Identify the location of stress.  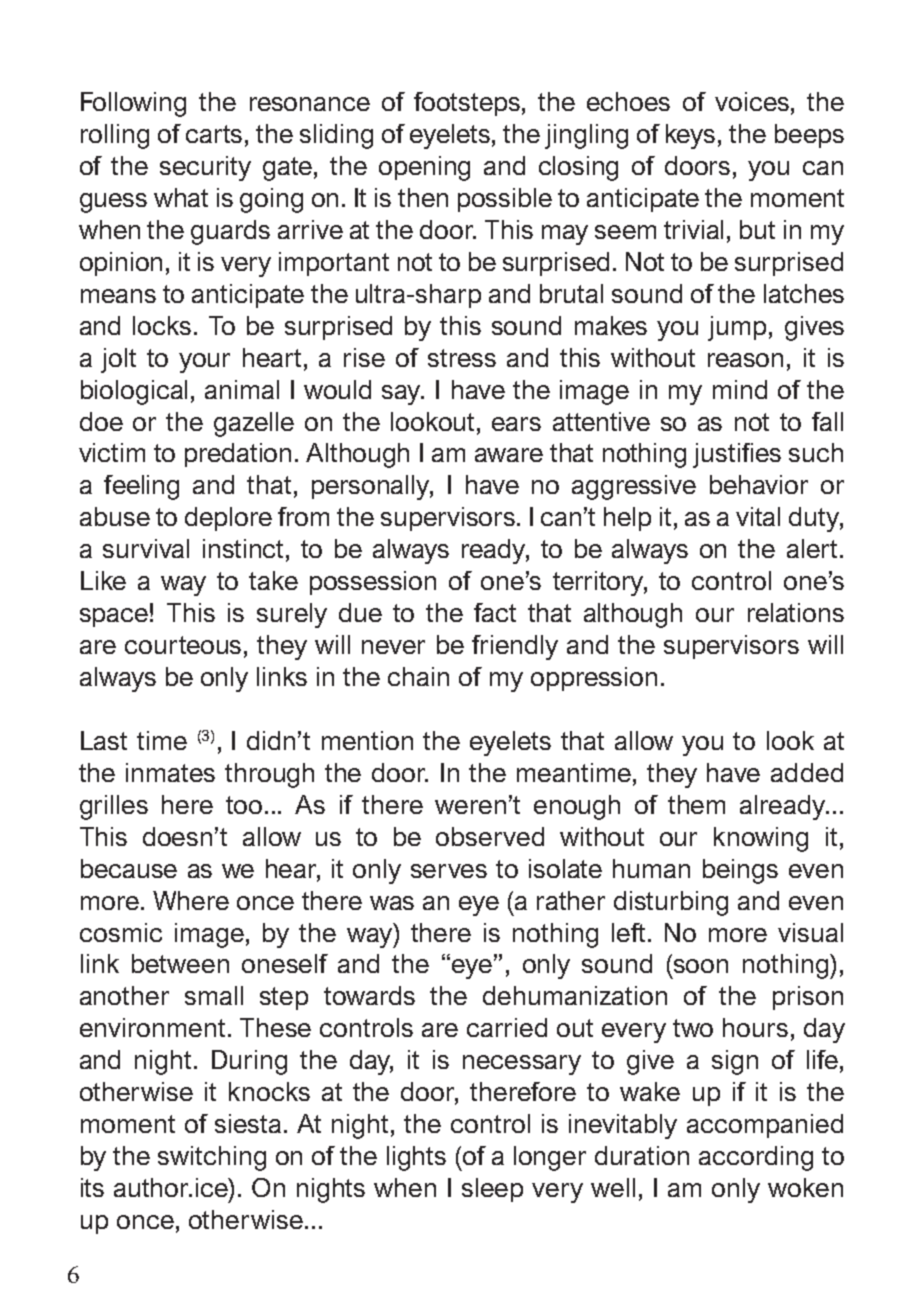
(462, 358).
